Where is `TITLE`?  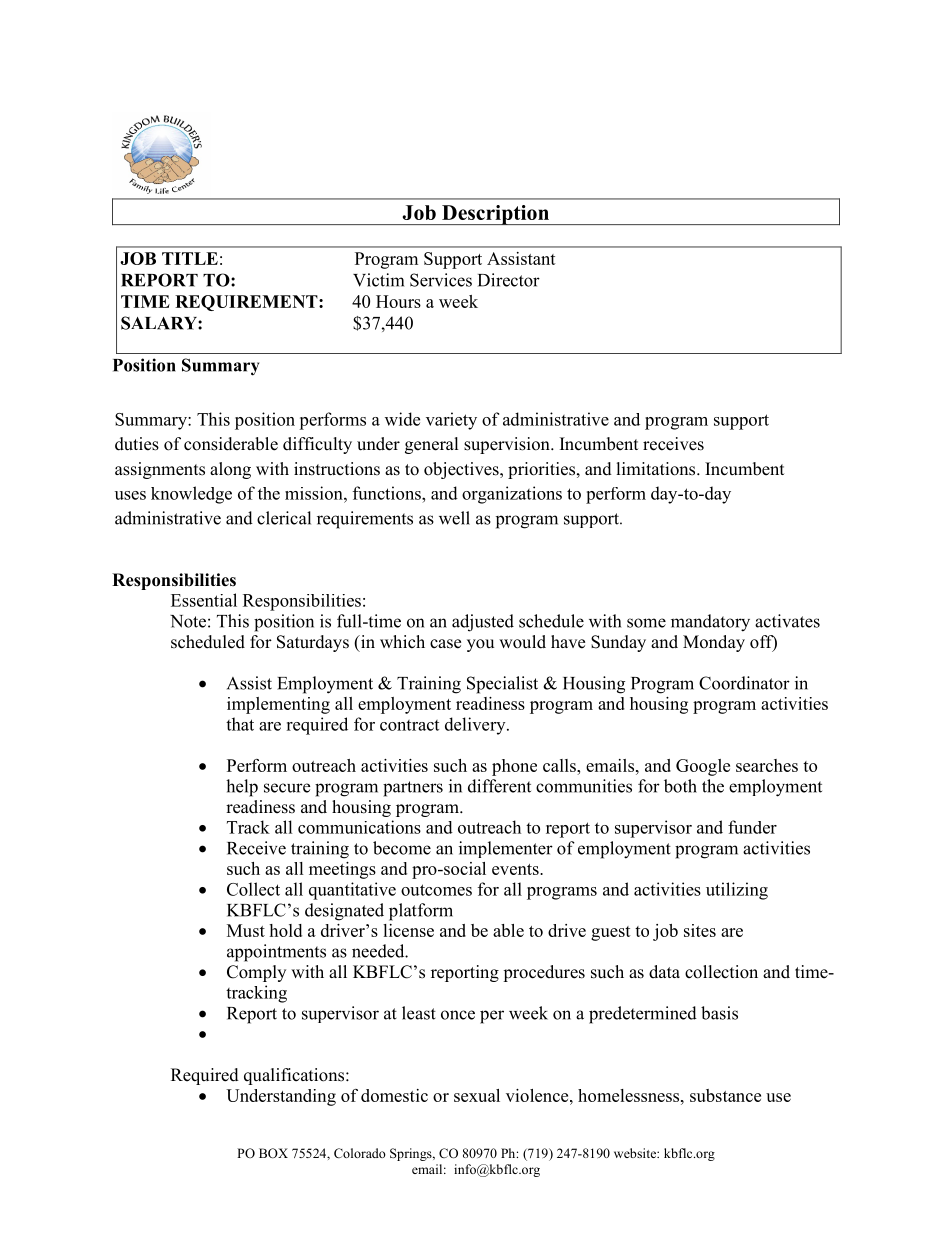
TITLE is located at coordinates (190, 258).
